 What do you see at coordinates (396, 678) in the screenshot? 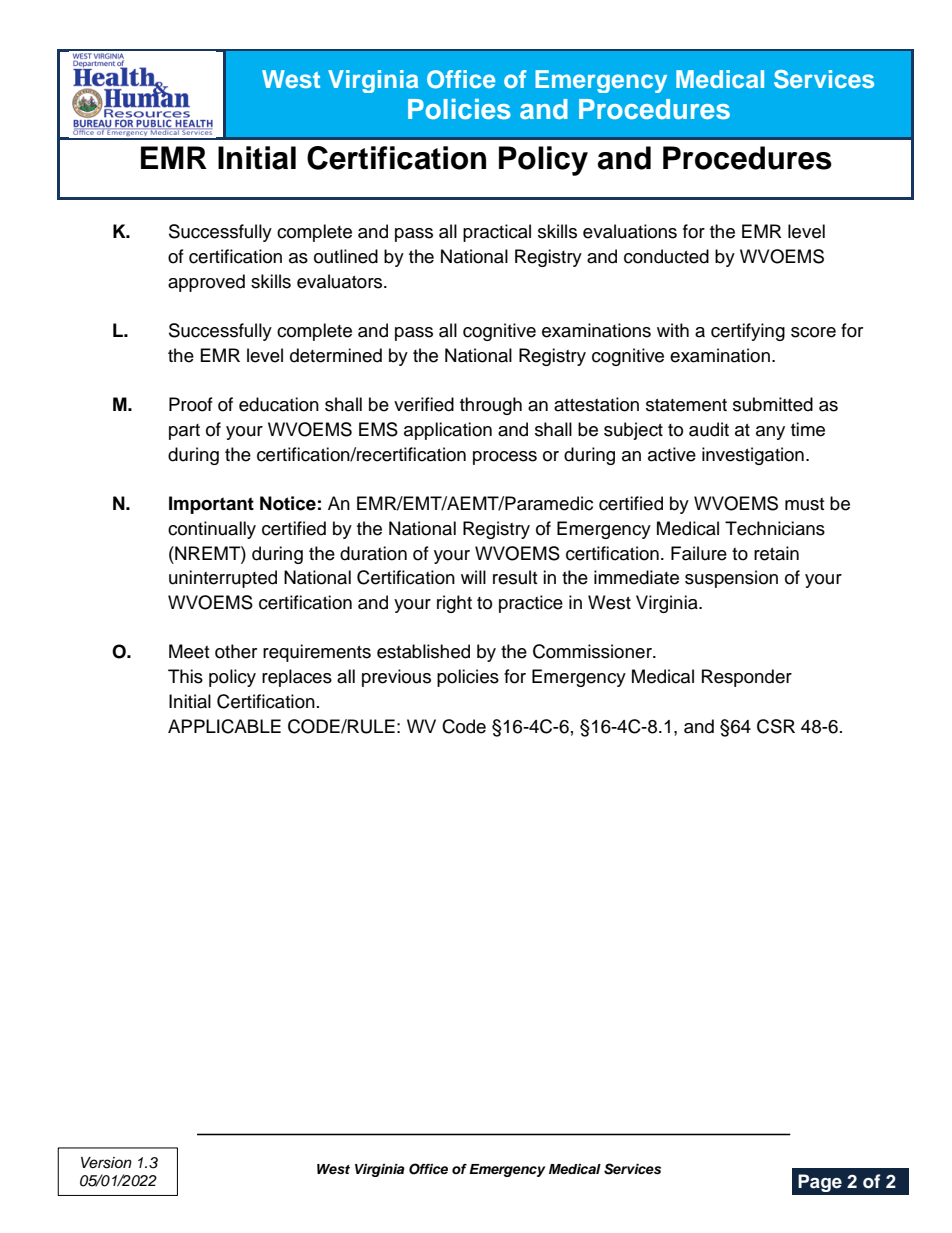
I see `previous` at bounding box center [396, 678].
